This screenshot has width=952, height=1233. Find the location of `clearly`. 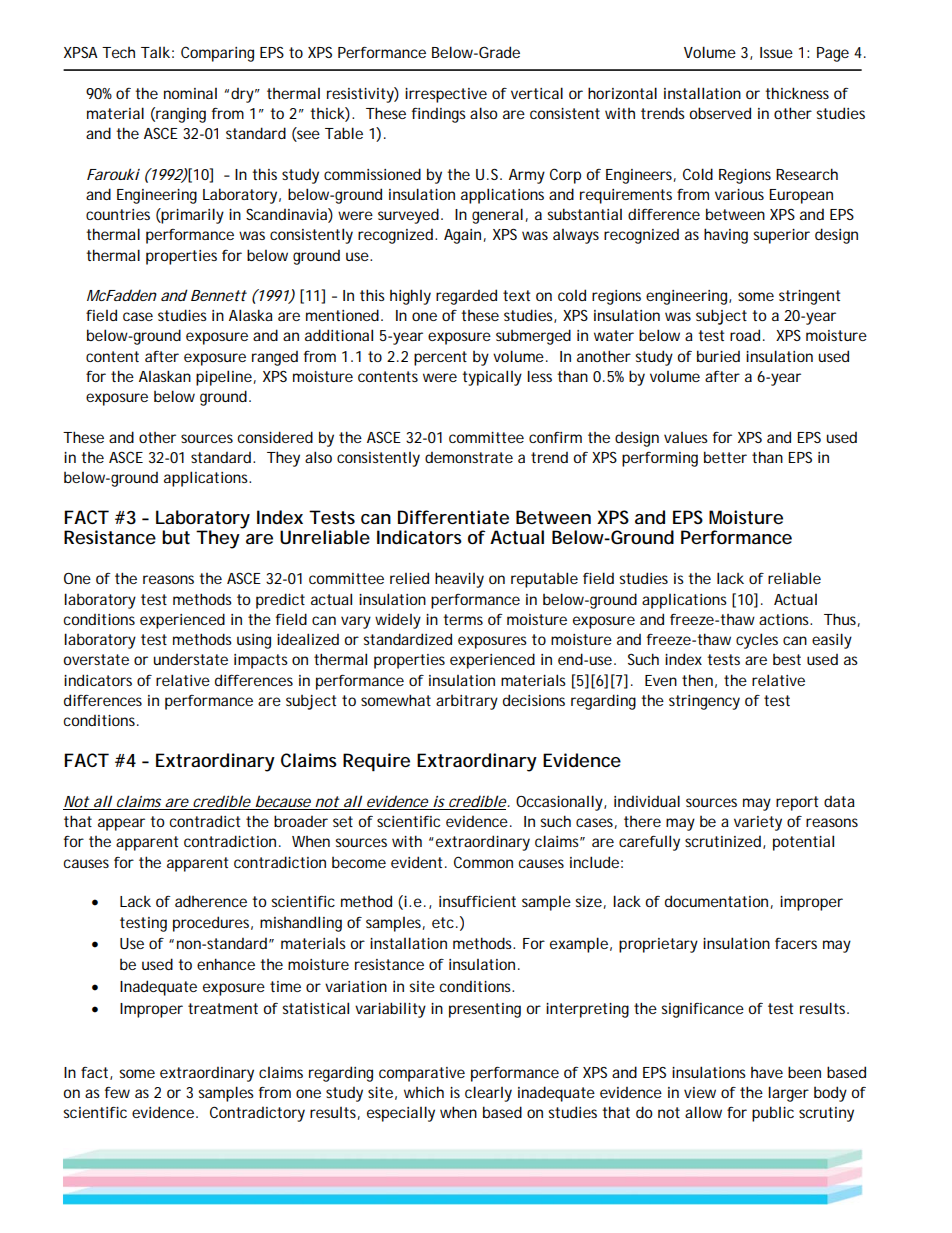

clearly is located at coordinates (488, 1094).
